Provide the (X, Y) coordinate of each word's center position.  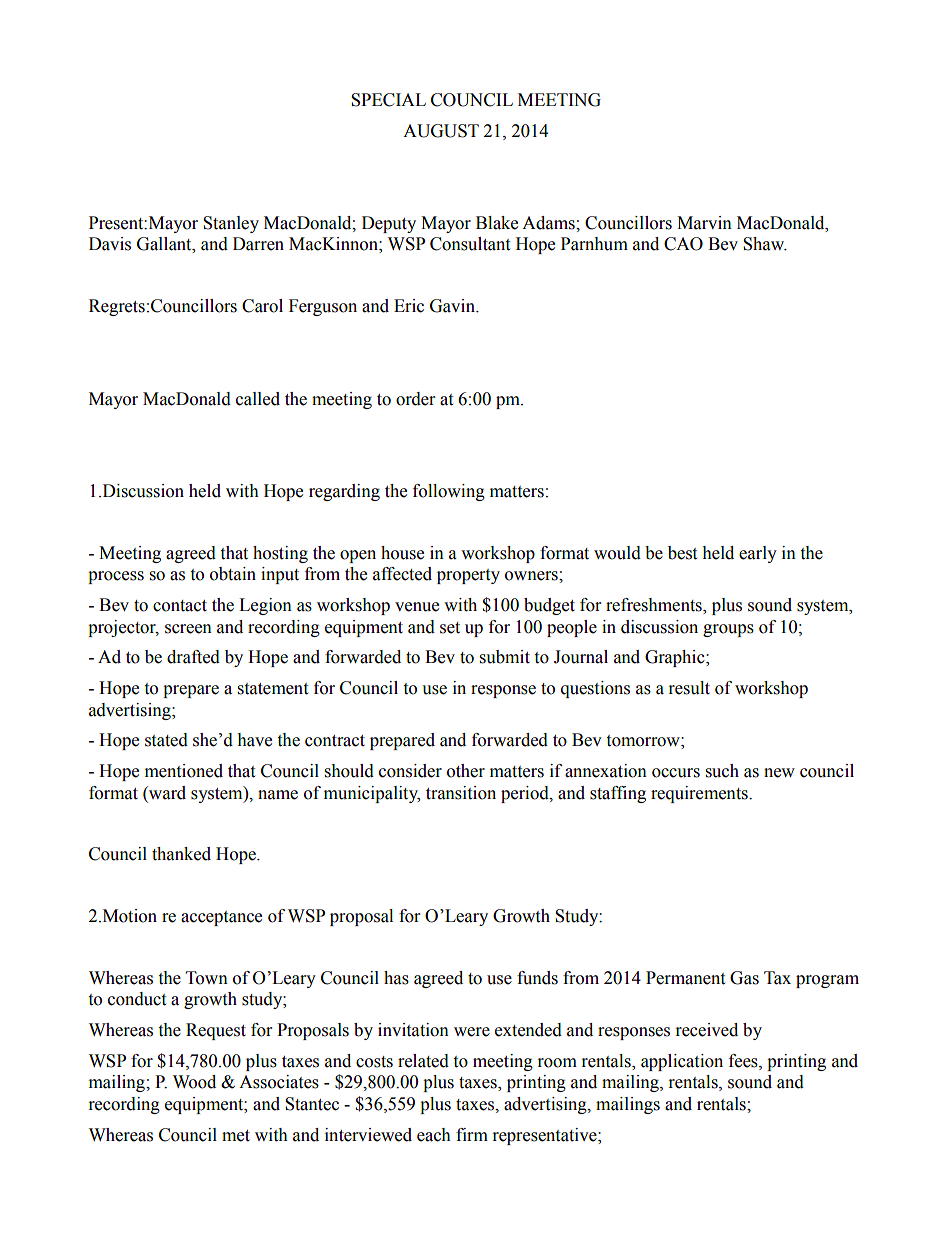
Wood (194, 1082)
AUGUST (441, 131)
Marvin (704, 223)
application (682, 1062)
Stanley (231, 224)
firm (472, 1134)
